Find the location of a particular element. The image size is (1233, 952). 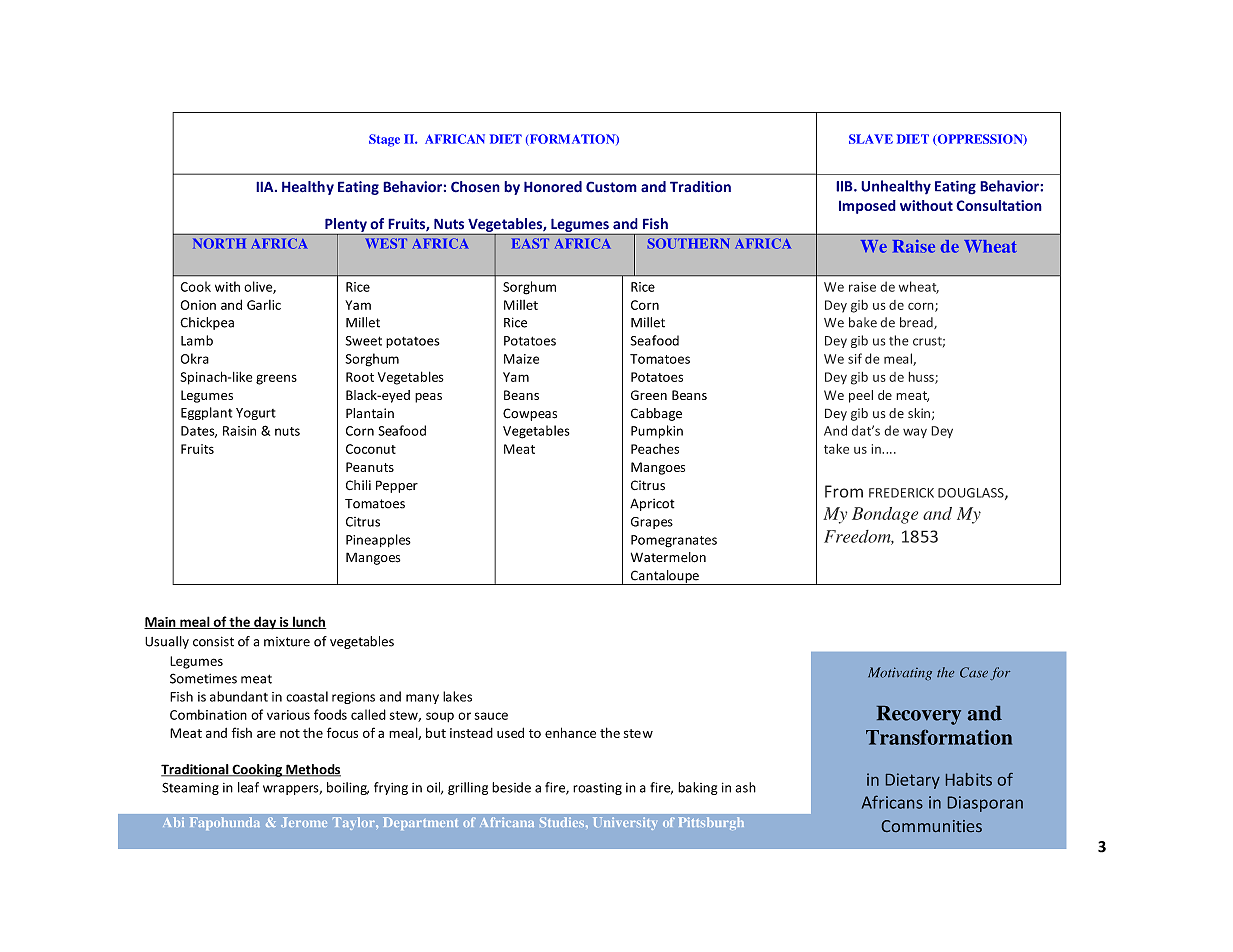

huss is located at coordinates (922, 377).
